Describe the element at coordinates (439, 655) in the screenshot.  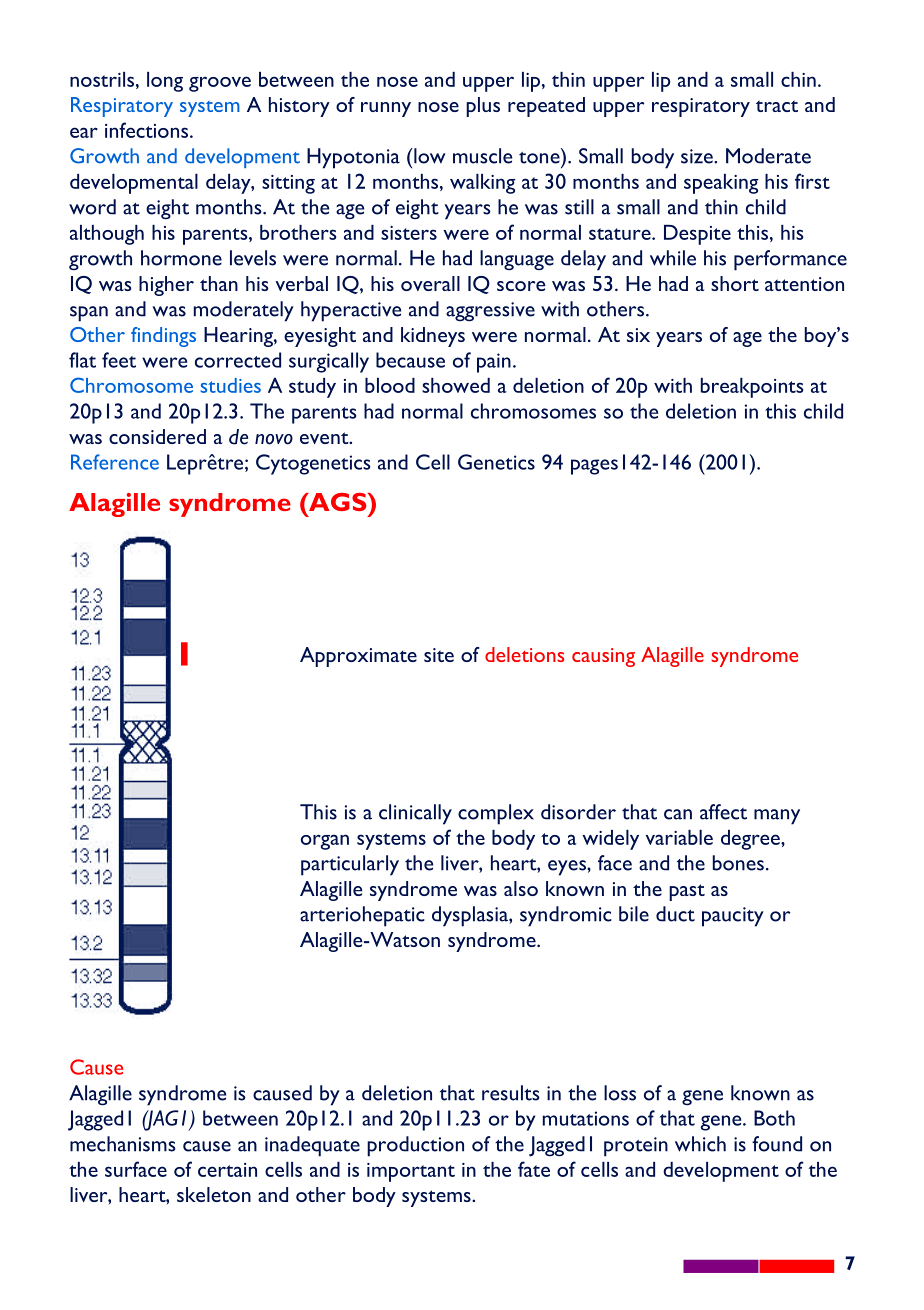
I see `site` at that location.
